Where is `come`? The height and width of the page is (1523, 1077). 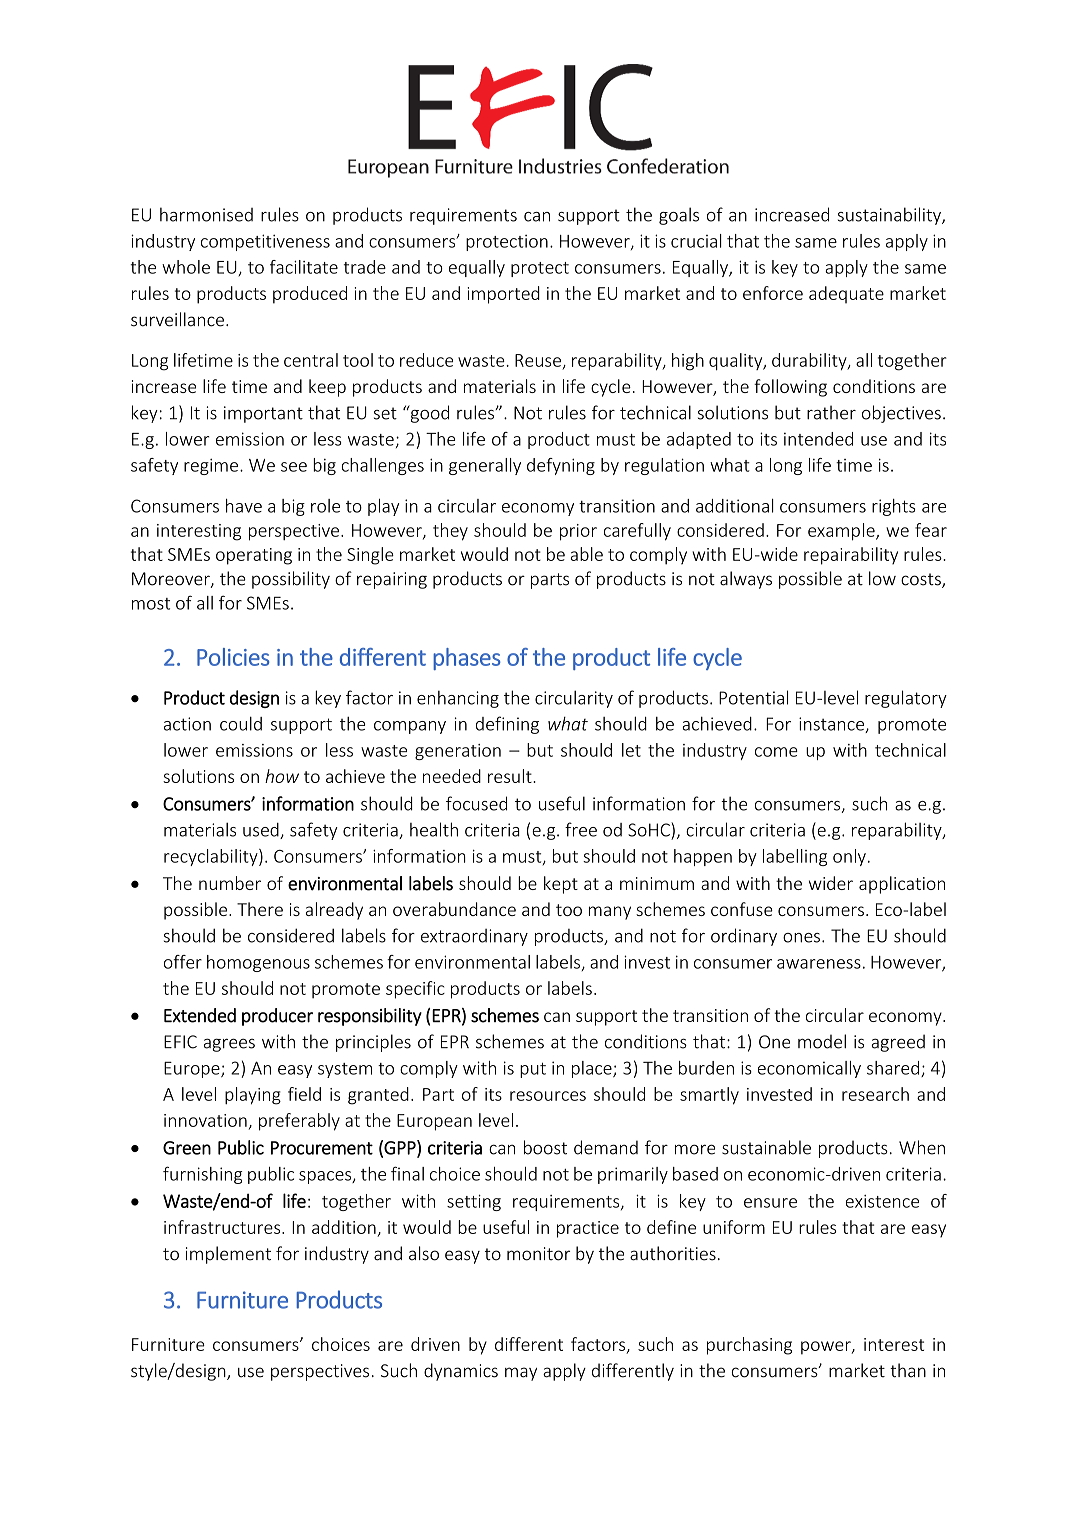
come is located at coordinates (776, 752).
